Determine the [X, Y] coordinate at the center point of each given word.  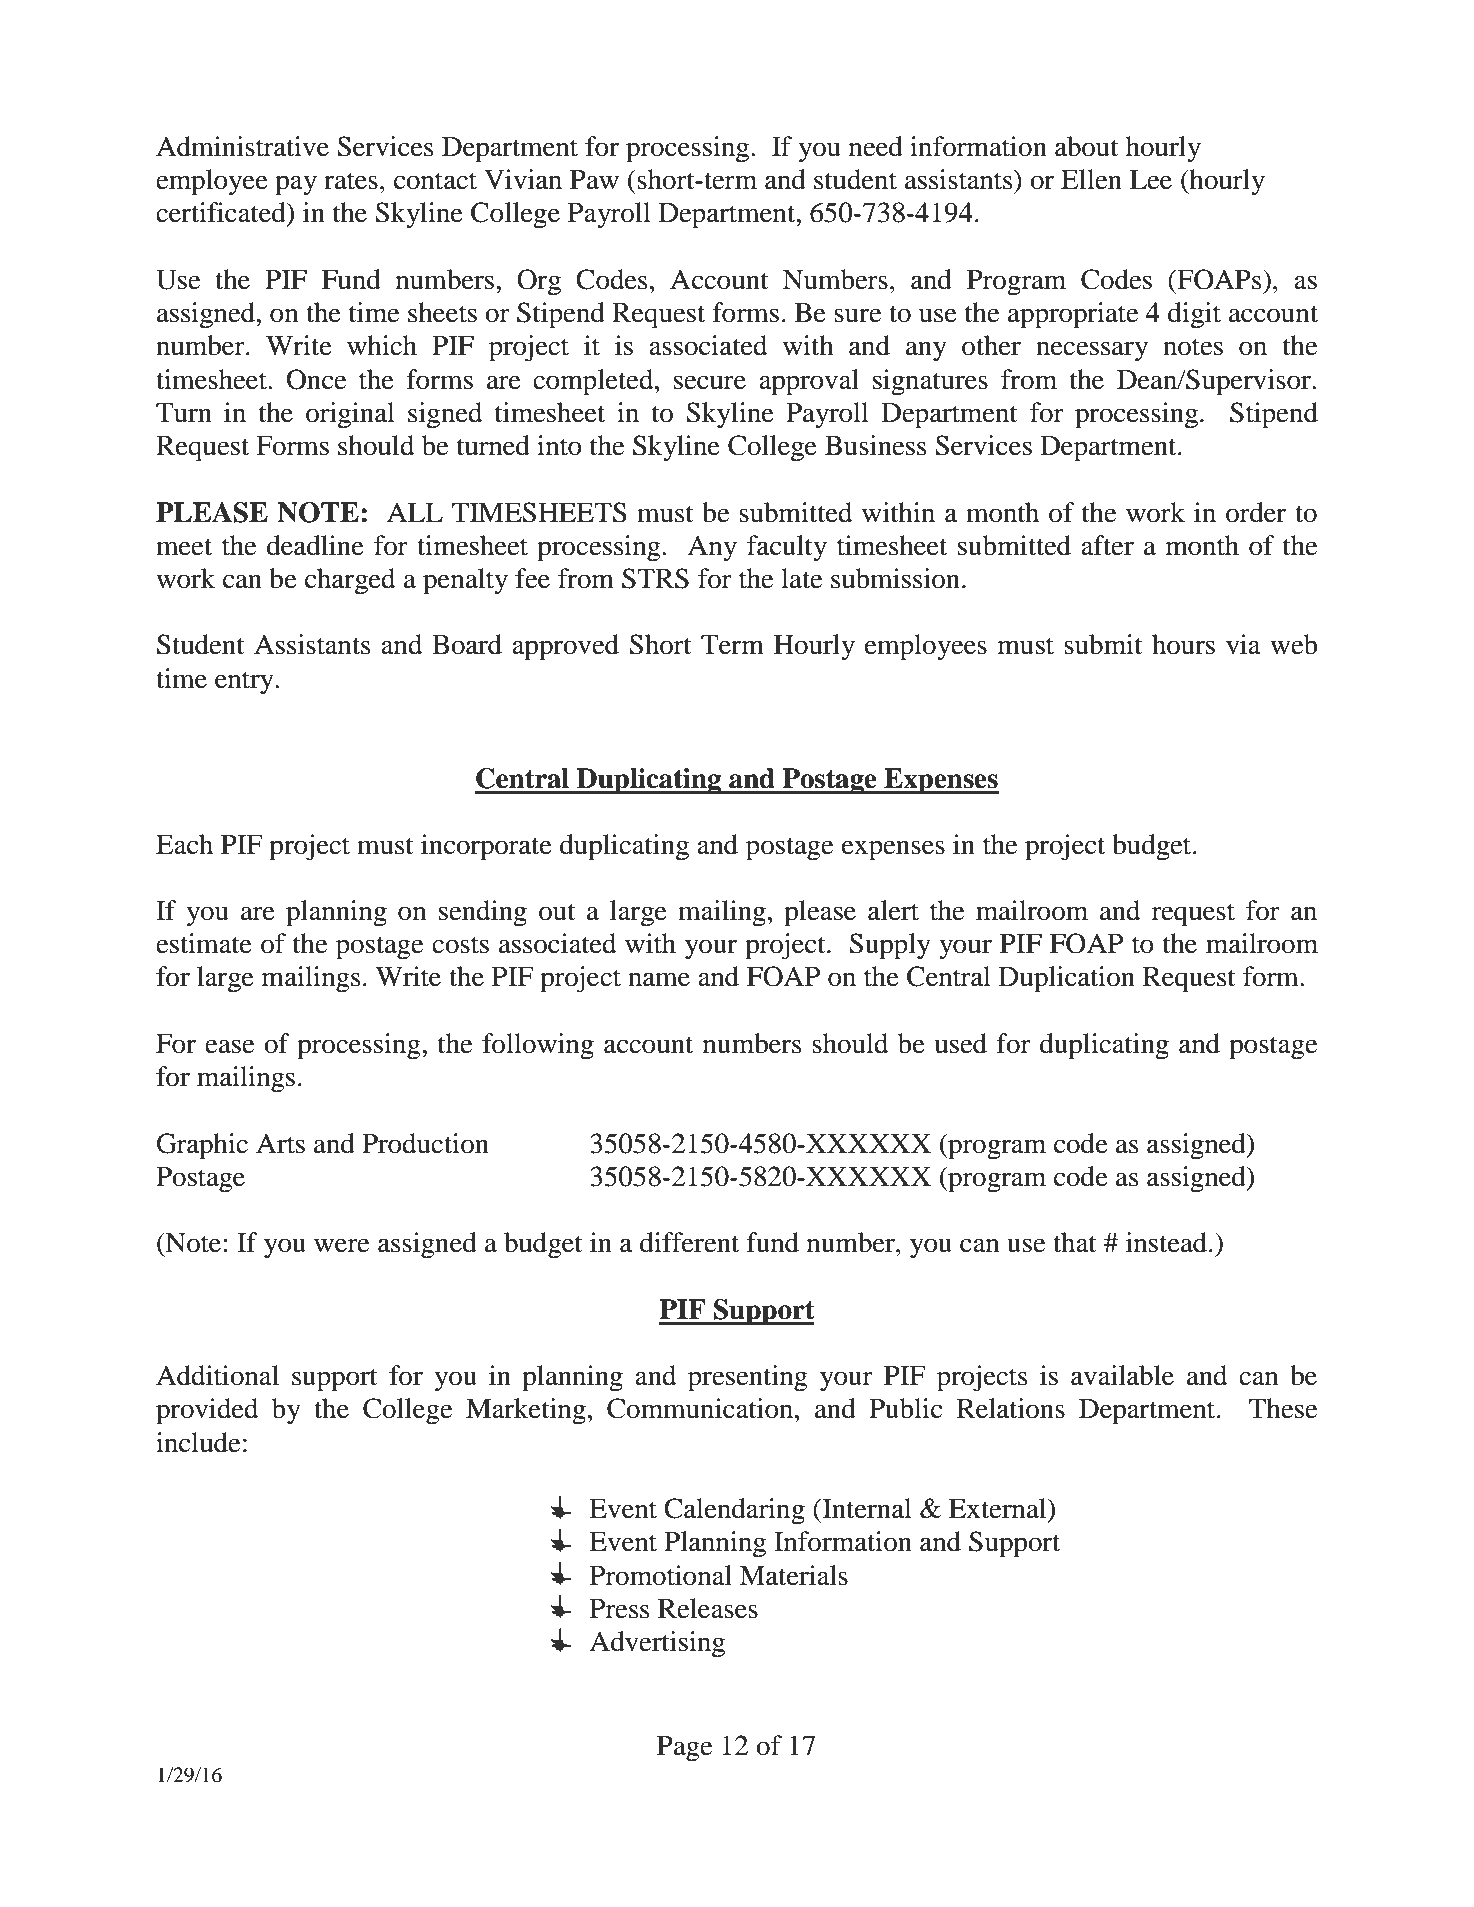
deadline [315, 545]
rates [351, 181]
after [1107, 545]
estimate [204, 943]
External [999, 1508]
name [659, 979]
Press [619, 1609]
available [1122, 1375]
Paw [594, 180]
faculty [787, 548]
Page [684, 1749]
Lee [1151, 180]
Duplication [1067, 979]
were [341, 1245]
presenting [748, 1378]
